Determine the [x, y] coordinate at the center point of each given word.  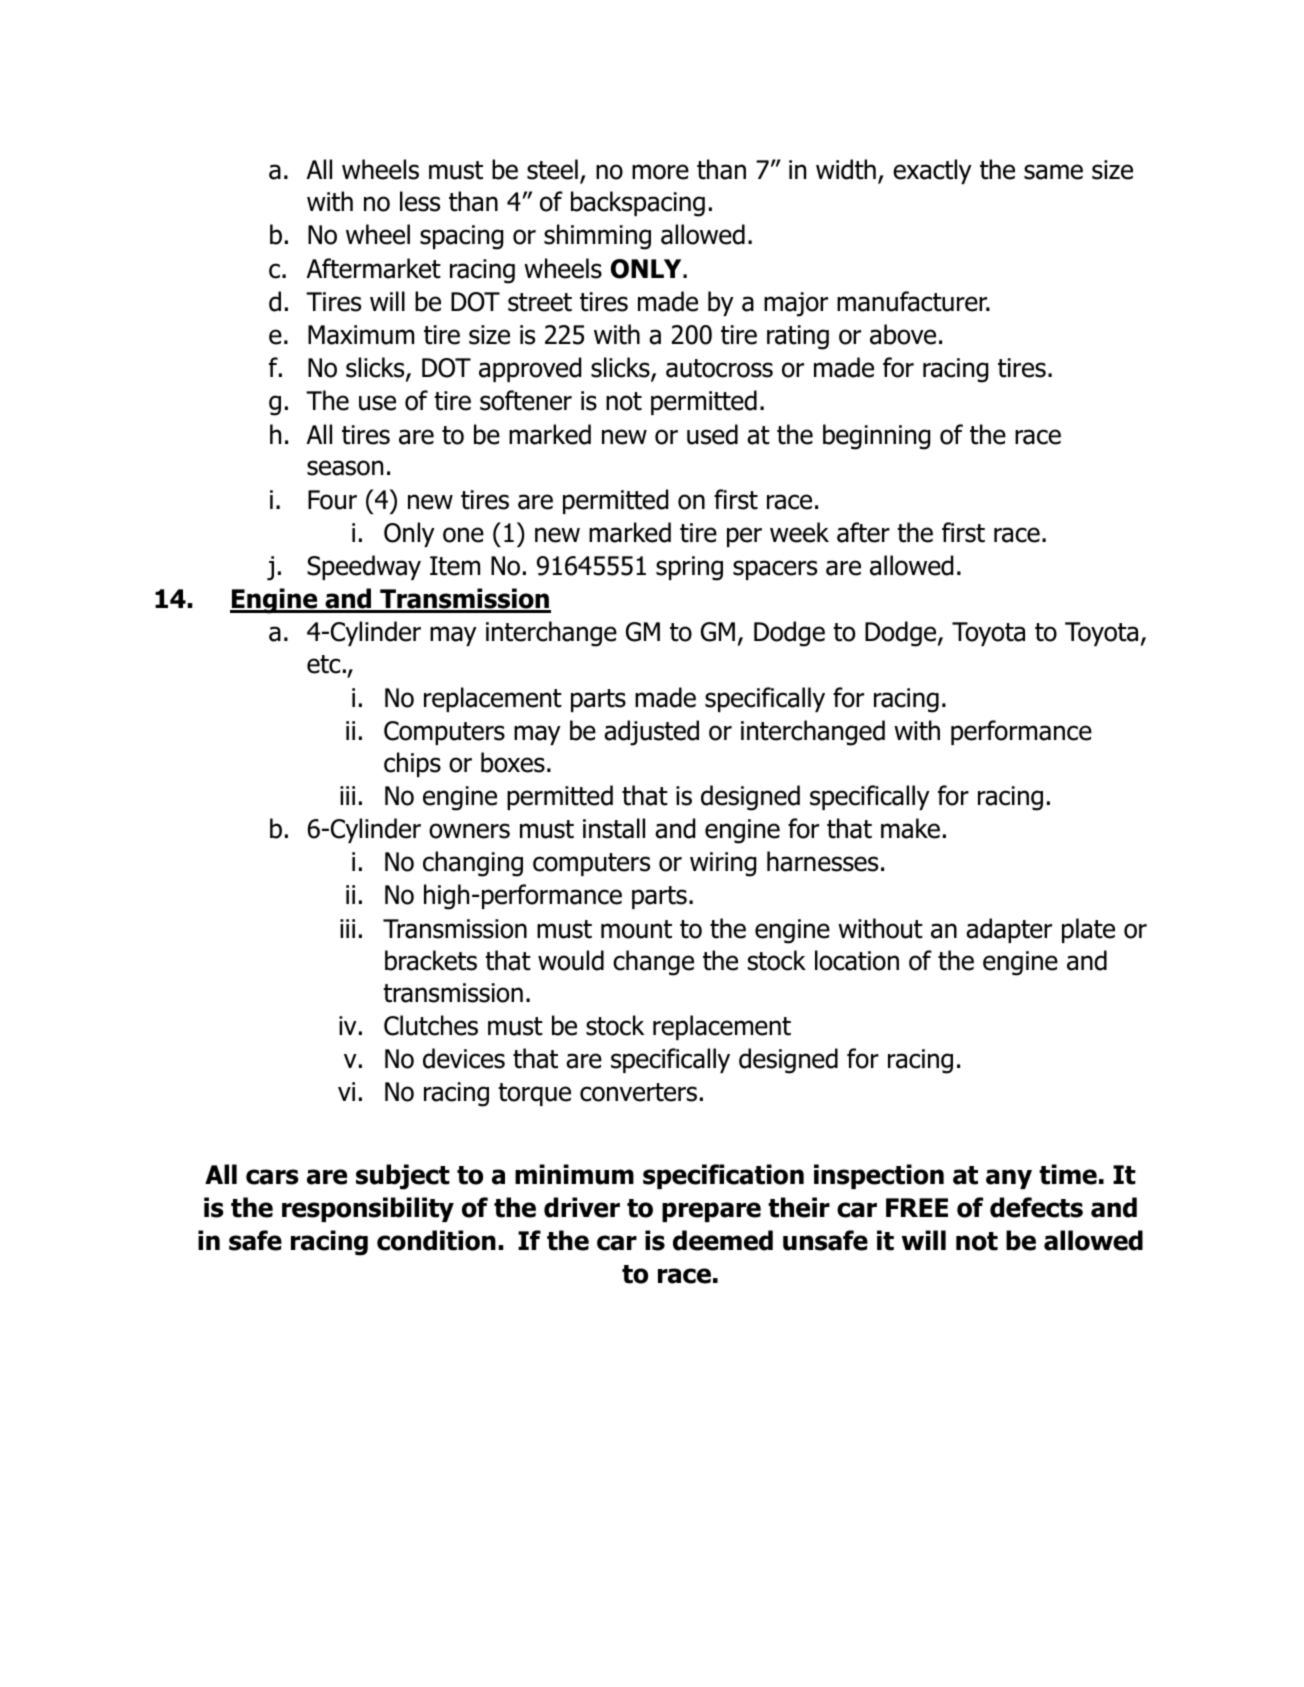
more [660, 172]
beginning [876, 437]
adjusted [651, 733]
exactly [932, 171]
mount [636, 929]
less [420, 201]
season [345, 468]
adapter [1009, 930]
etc [323, 664]
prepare [711, 1212]
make [910, 828]
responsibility [368, 1209]
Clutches [431, 1025]
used [712, 434]
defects [1036, 1207]
